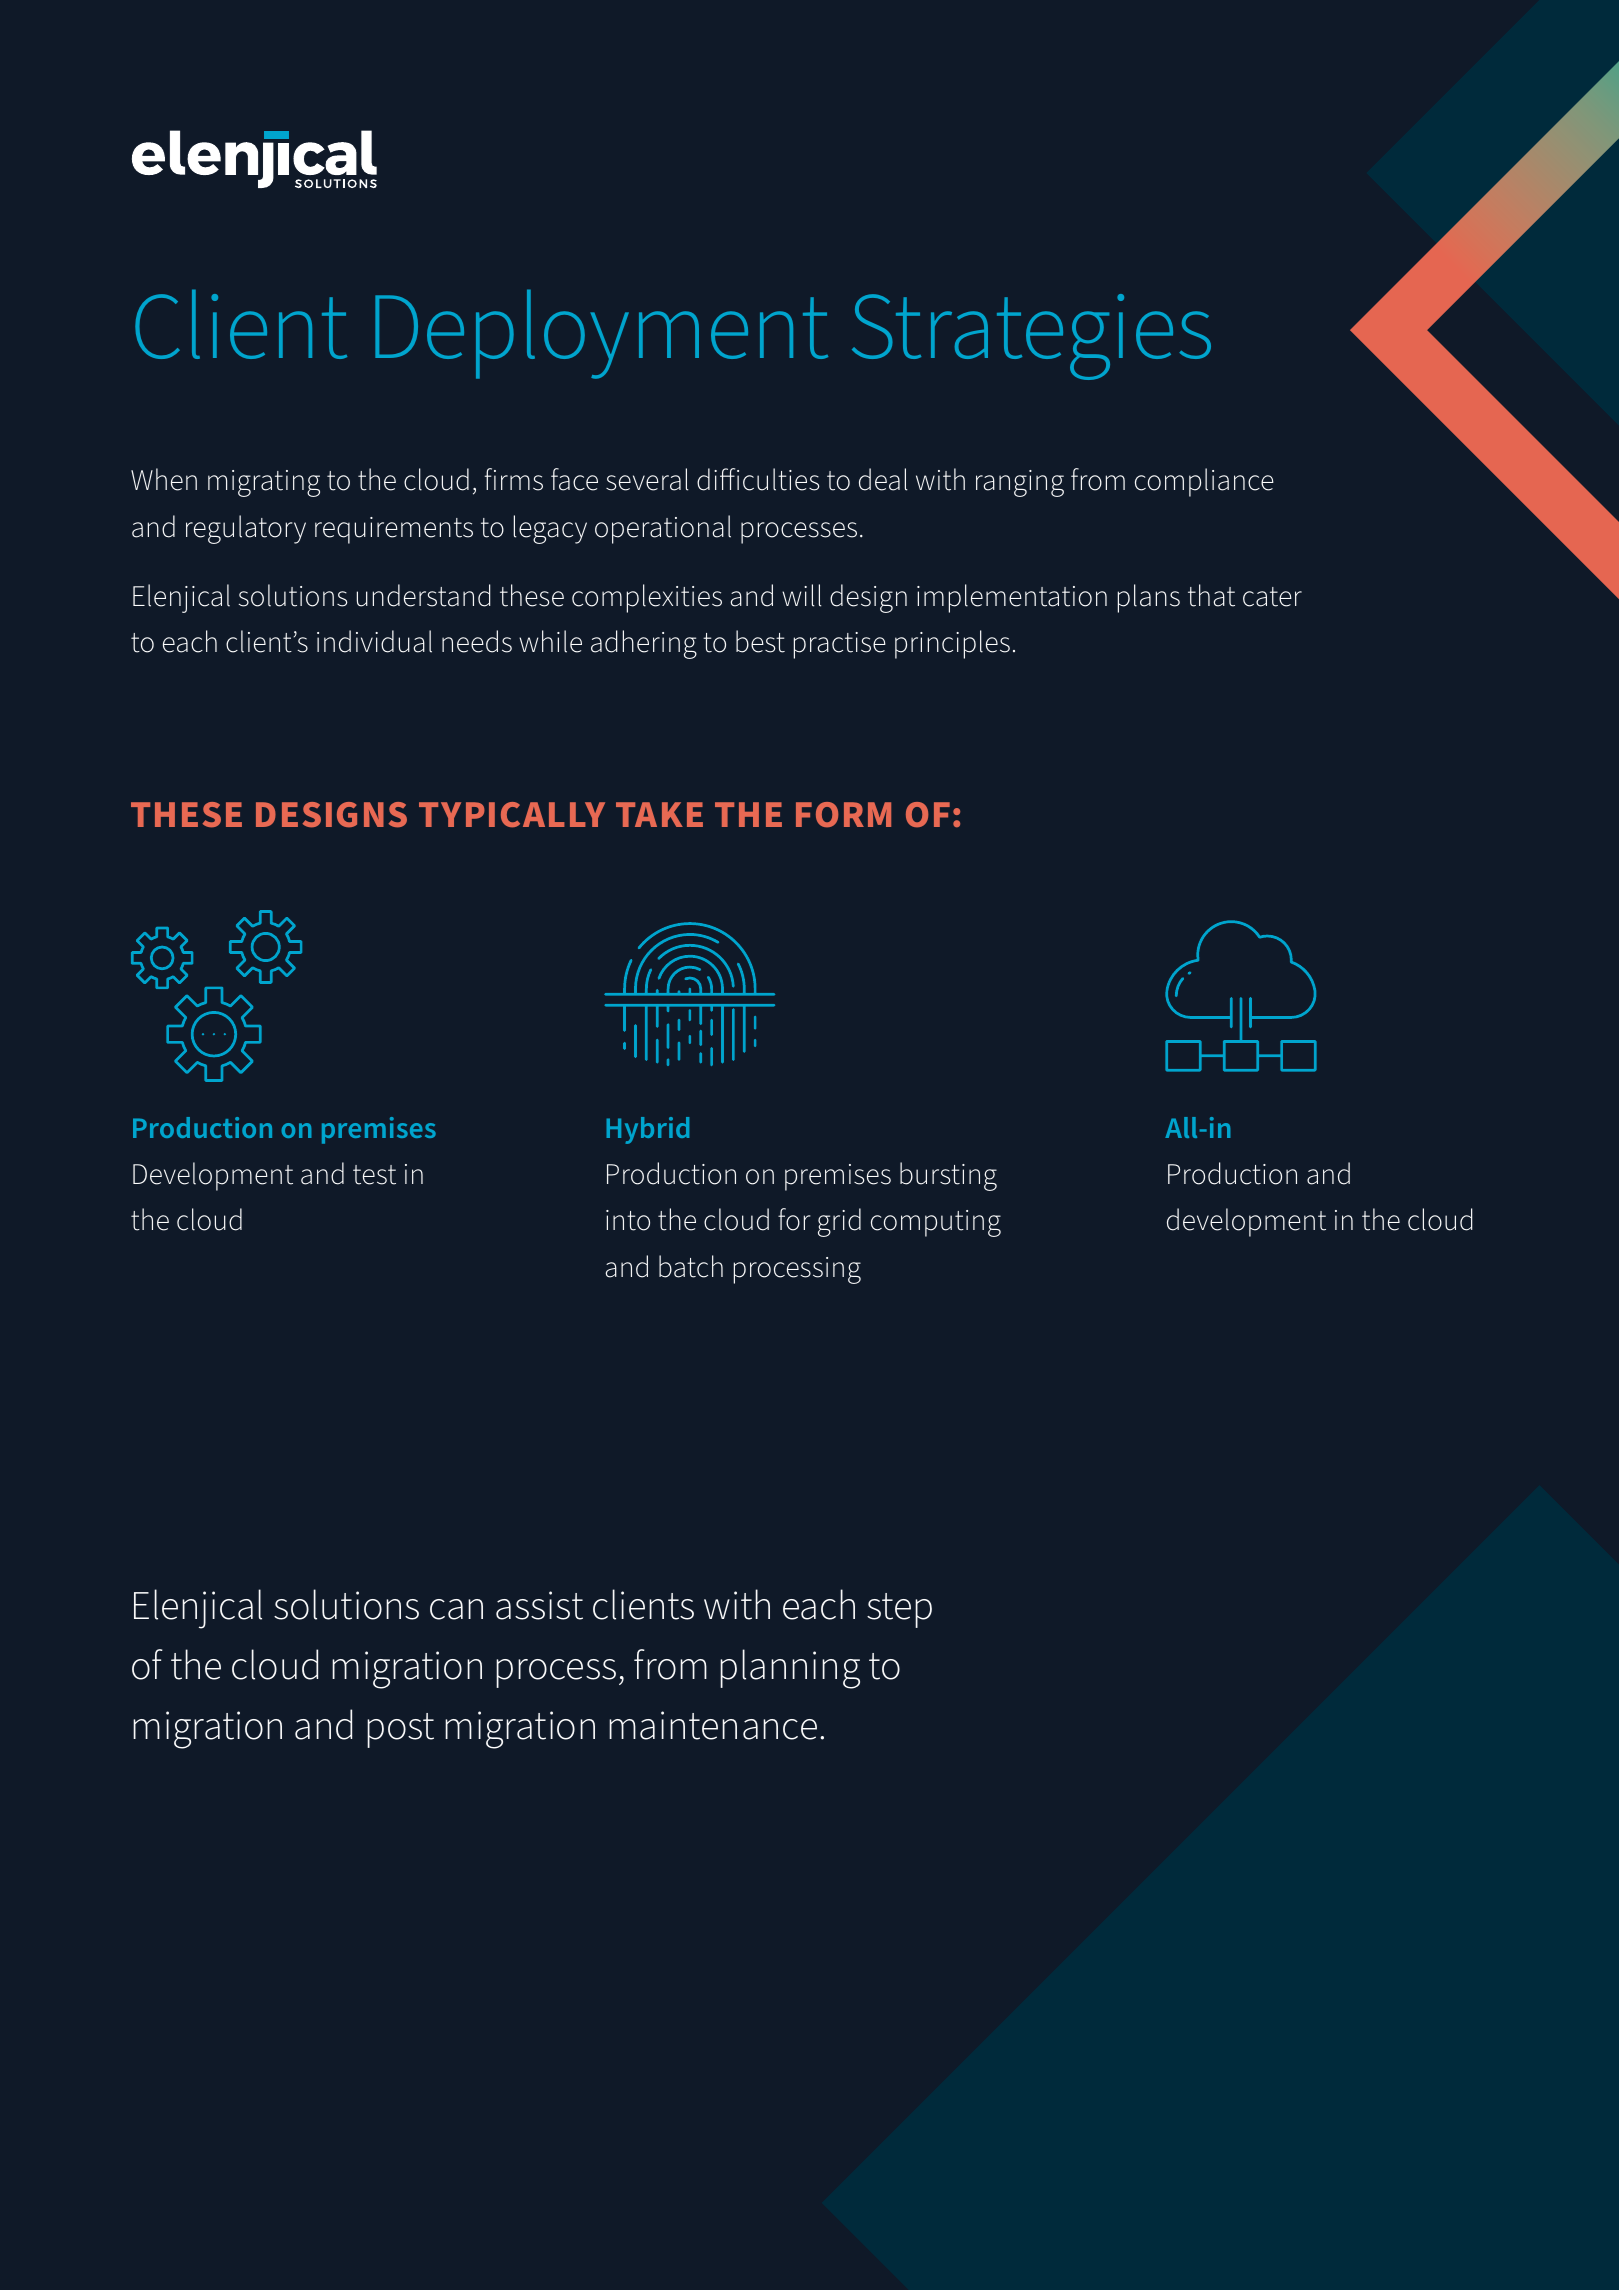 Image resolution: width=1619 pixels, height=2290 pixels. I want to click on Hybrid, so click(647, 1130).
